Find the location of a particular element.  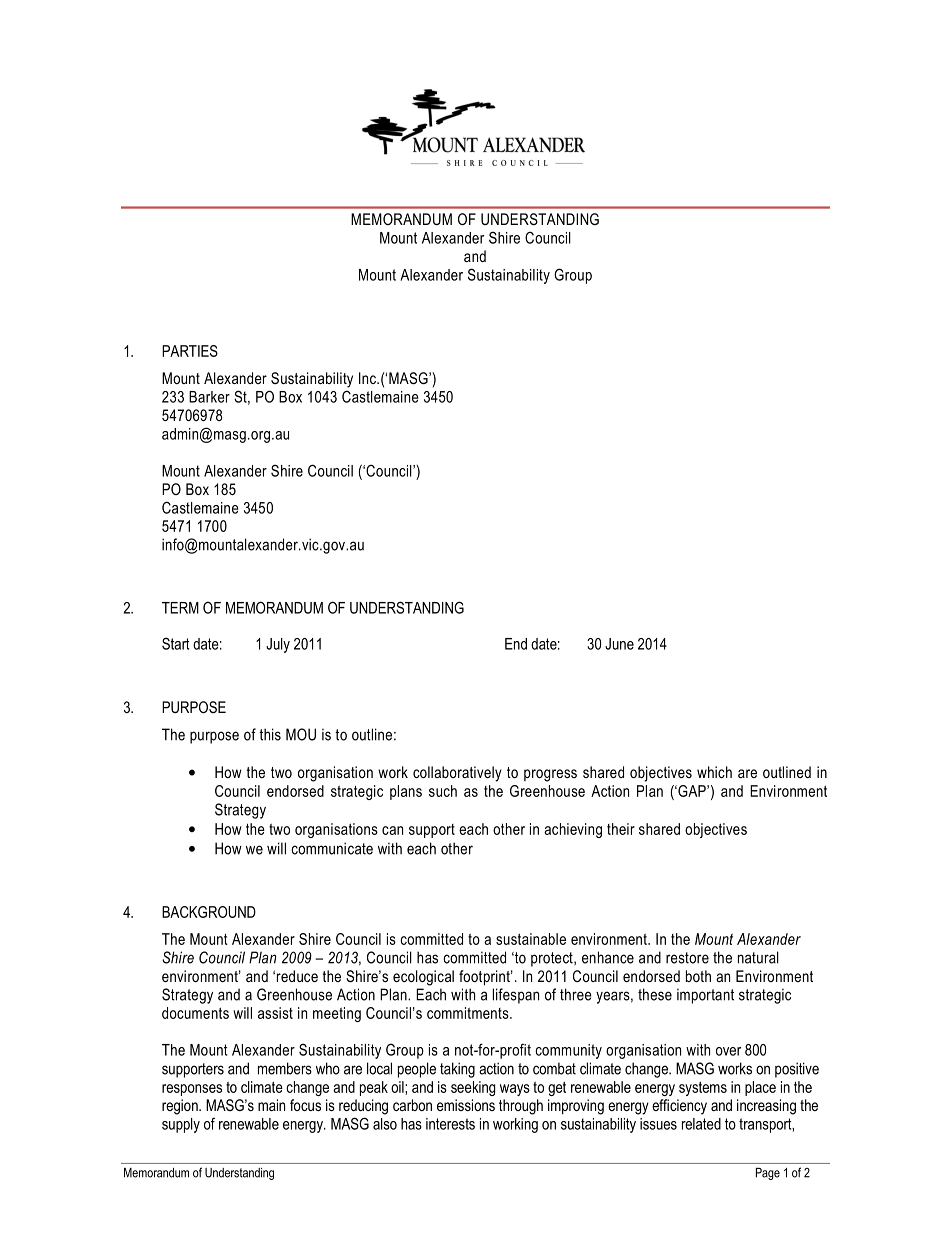

interests is located at coordinates (450, 1124).
